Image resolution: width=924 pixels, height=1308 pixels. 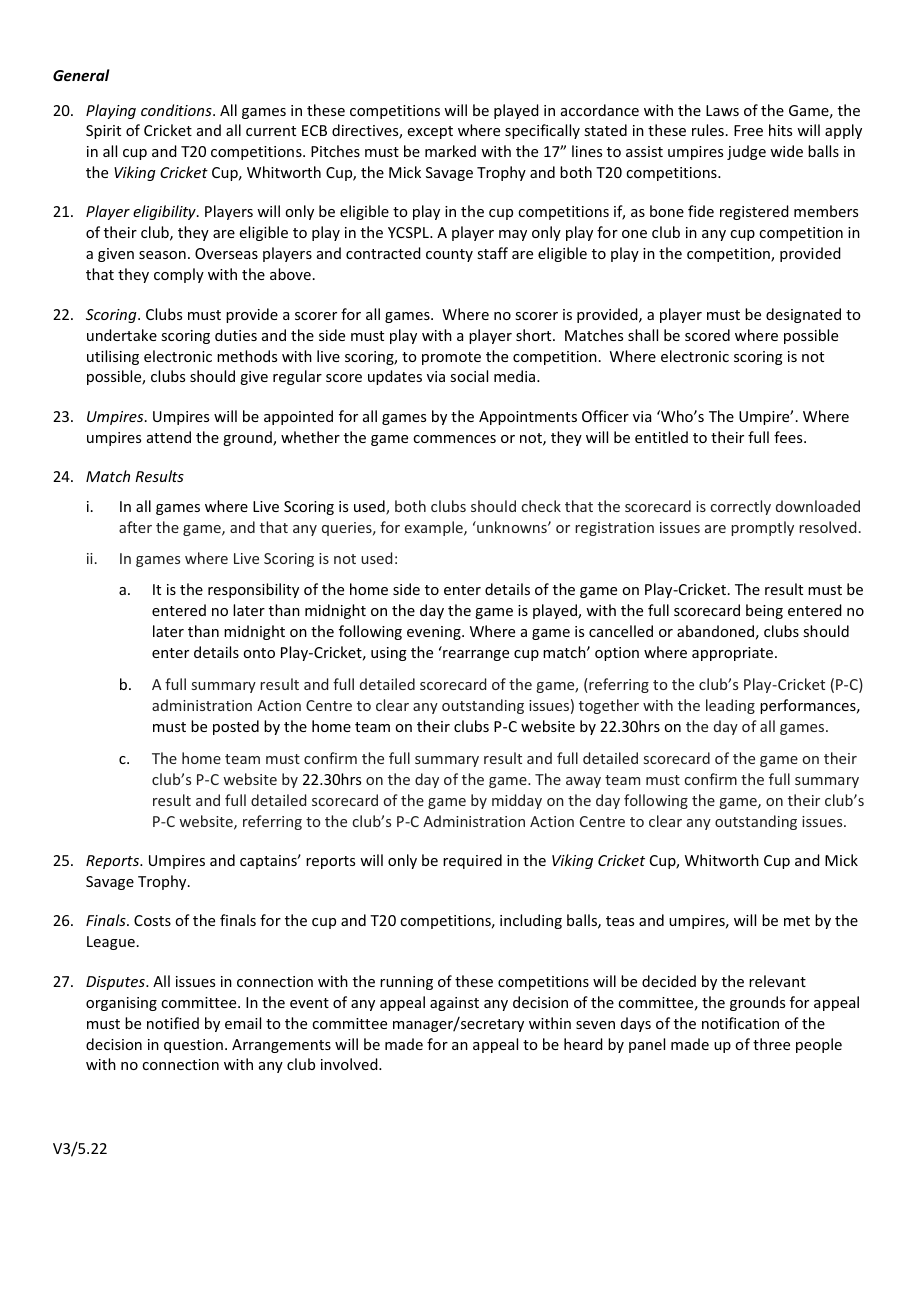 I want to click on notified, so click(x=173, y=1023).
